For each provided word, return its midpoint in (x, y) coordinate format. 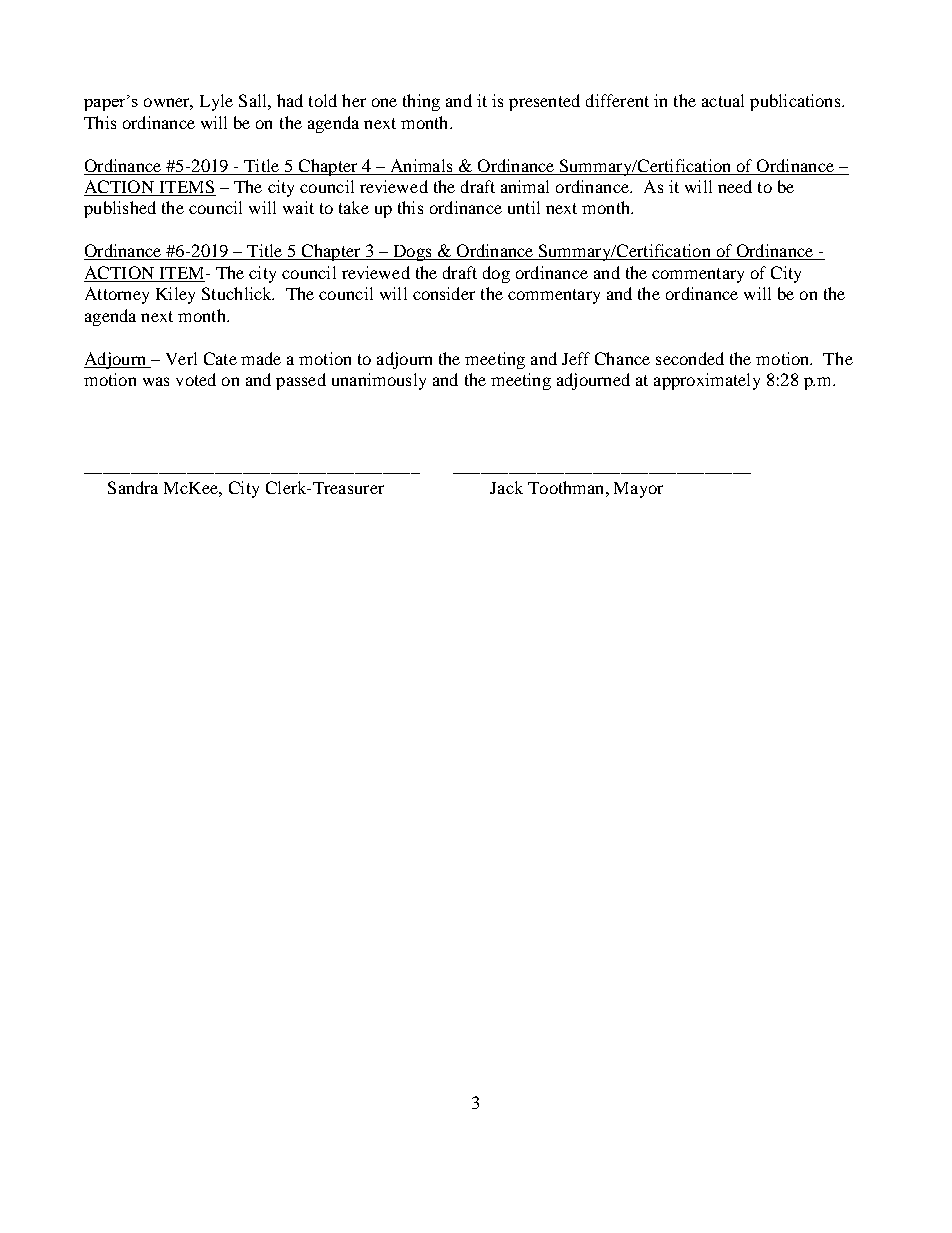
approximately (707, 381)
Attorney (117, 295)
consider (444, 293)
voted (196, 379)
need (735, 186)
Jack (506, 487)
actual (723, 100)
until (524, 207)
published (120, 209)
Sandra (133, 487)
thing (421, 102)
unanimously (379, 381)
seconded (690, 358)
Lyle (216, 102)
